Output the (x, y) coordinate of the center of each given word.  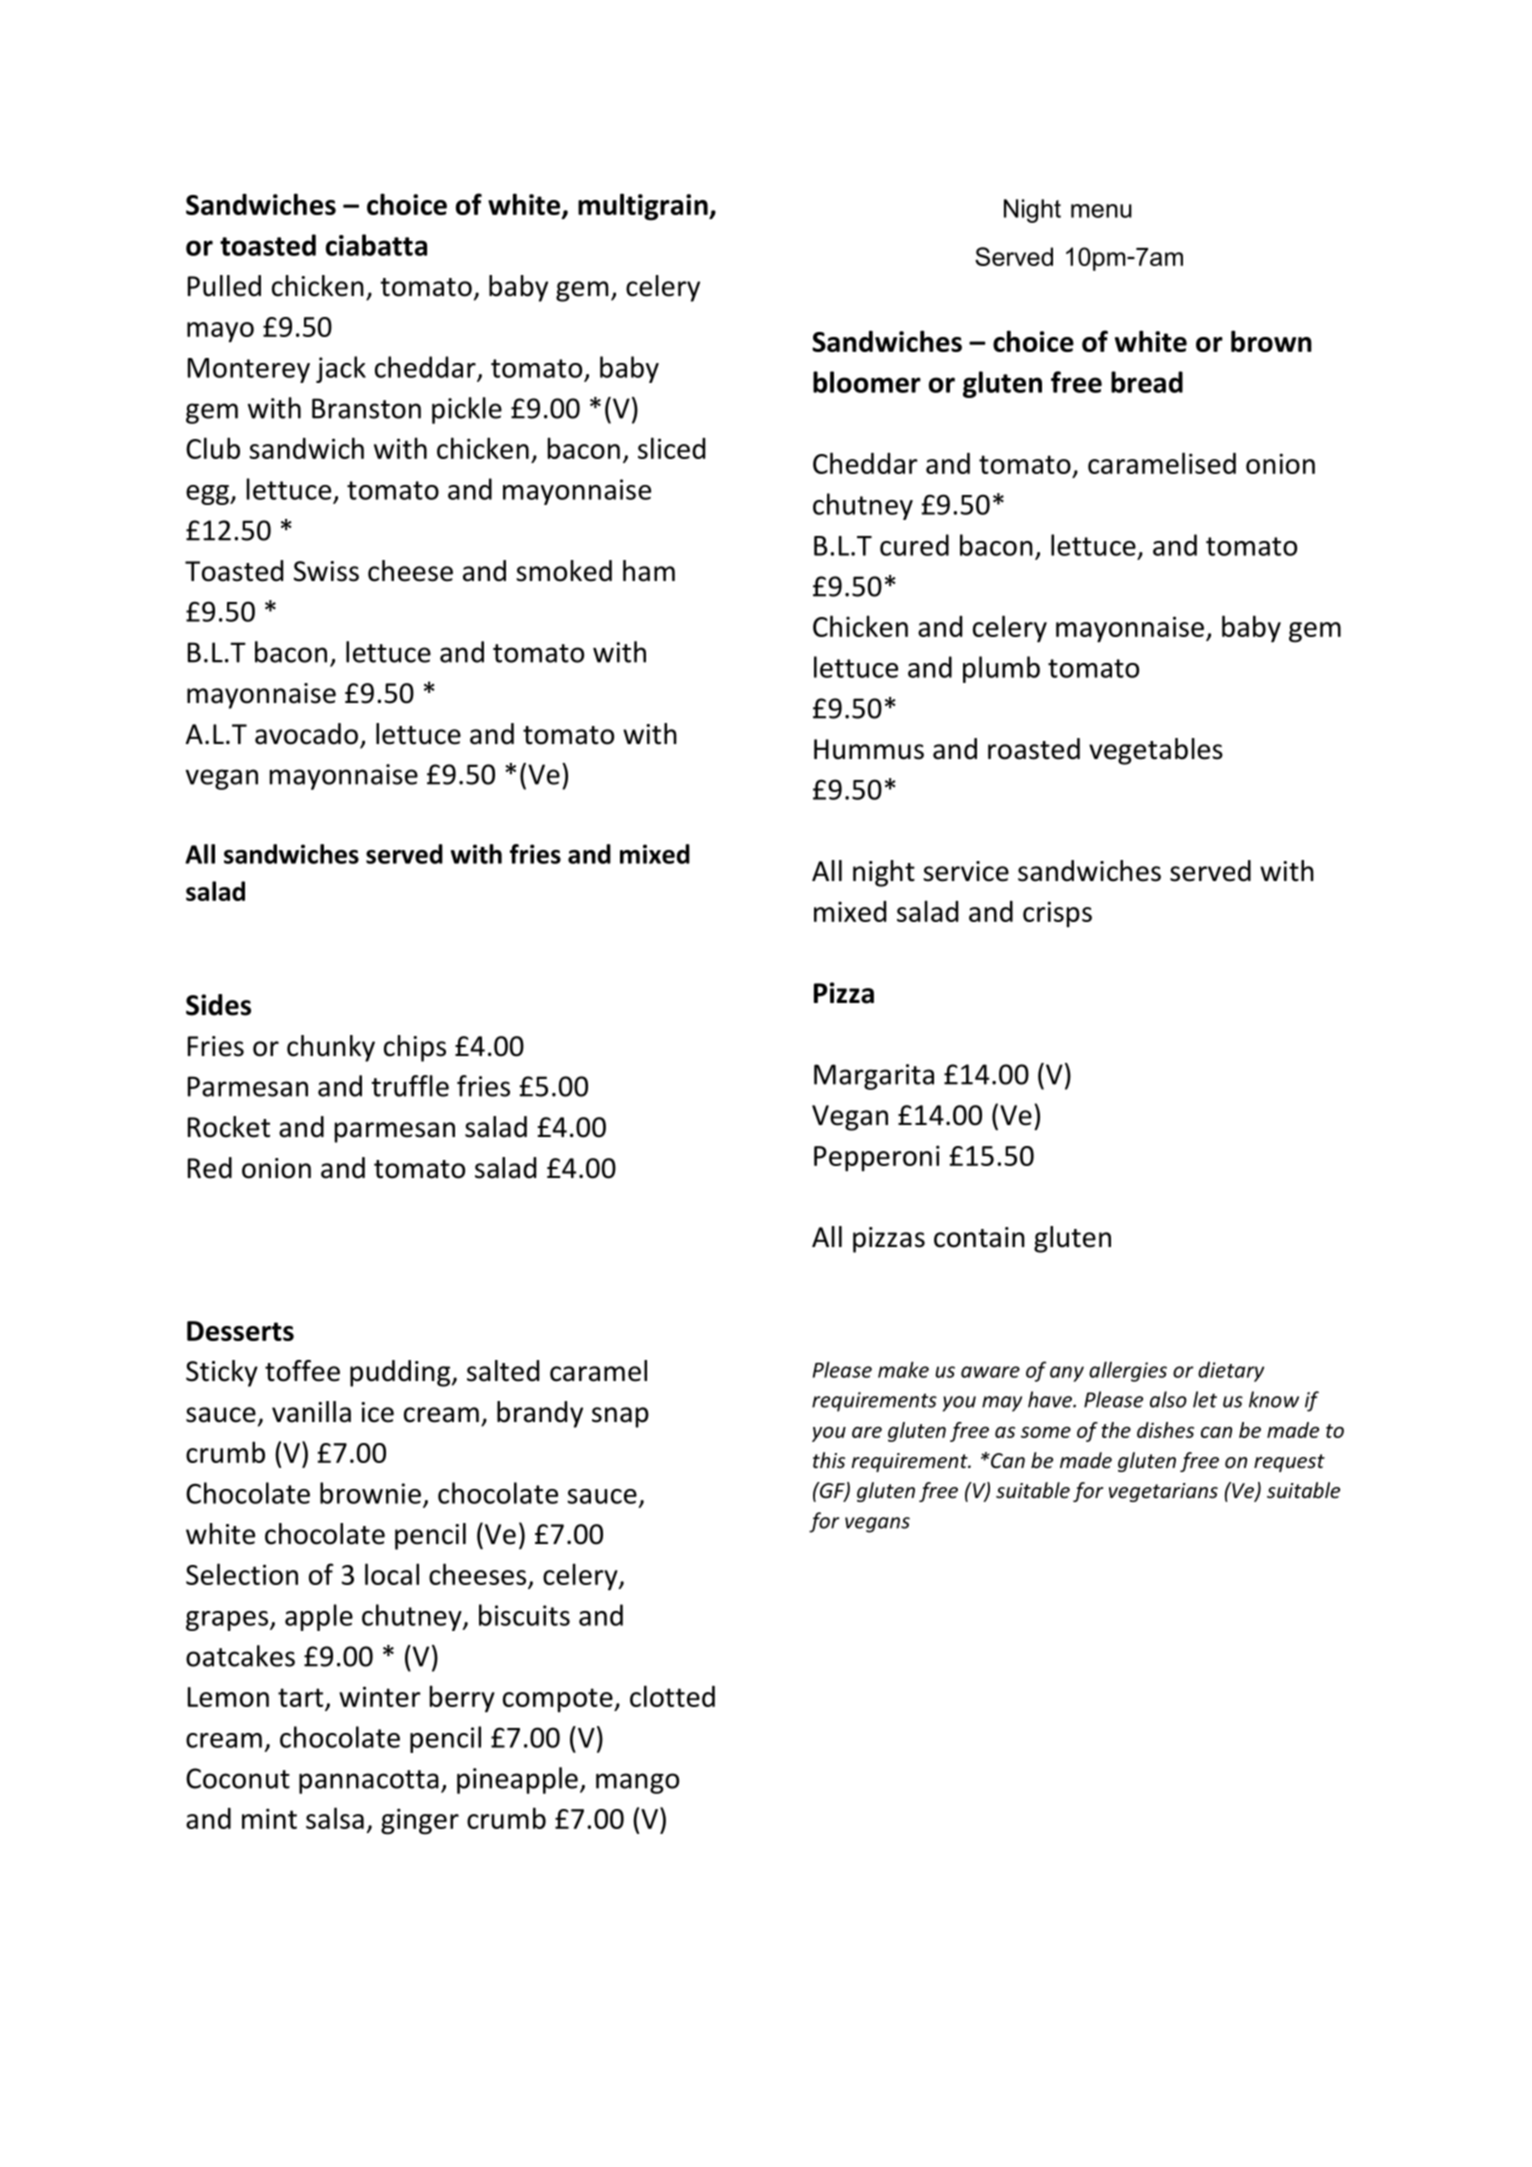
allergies (1128, 1371)
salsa (335, 1818)
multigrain (644, 207)
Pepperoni (877, 1158)
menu (1101, 211)
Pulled (224, 286)
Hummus (869, 749)
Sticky (222, 1373)
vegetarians (1163, 1492)
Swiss (326, 571)
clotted (672, 1696)
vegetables (1156, 751)
